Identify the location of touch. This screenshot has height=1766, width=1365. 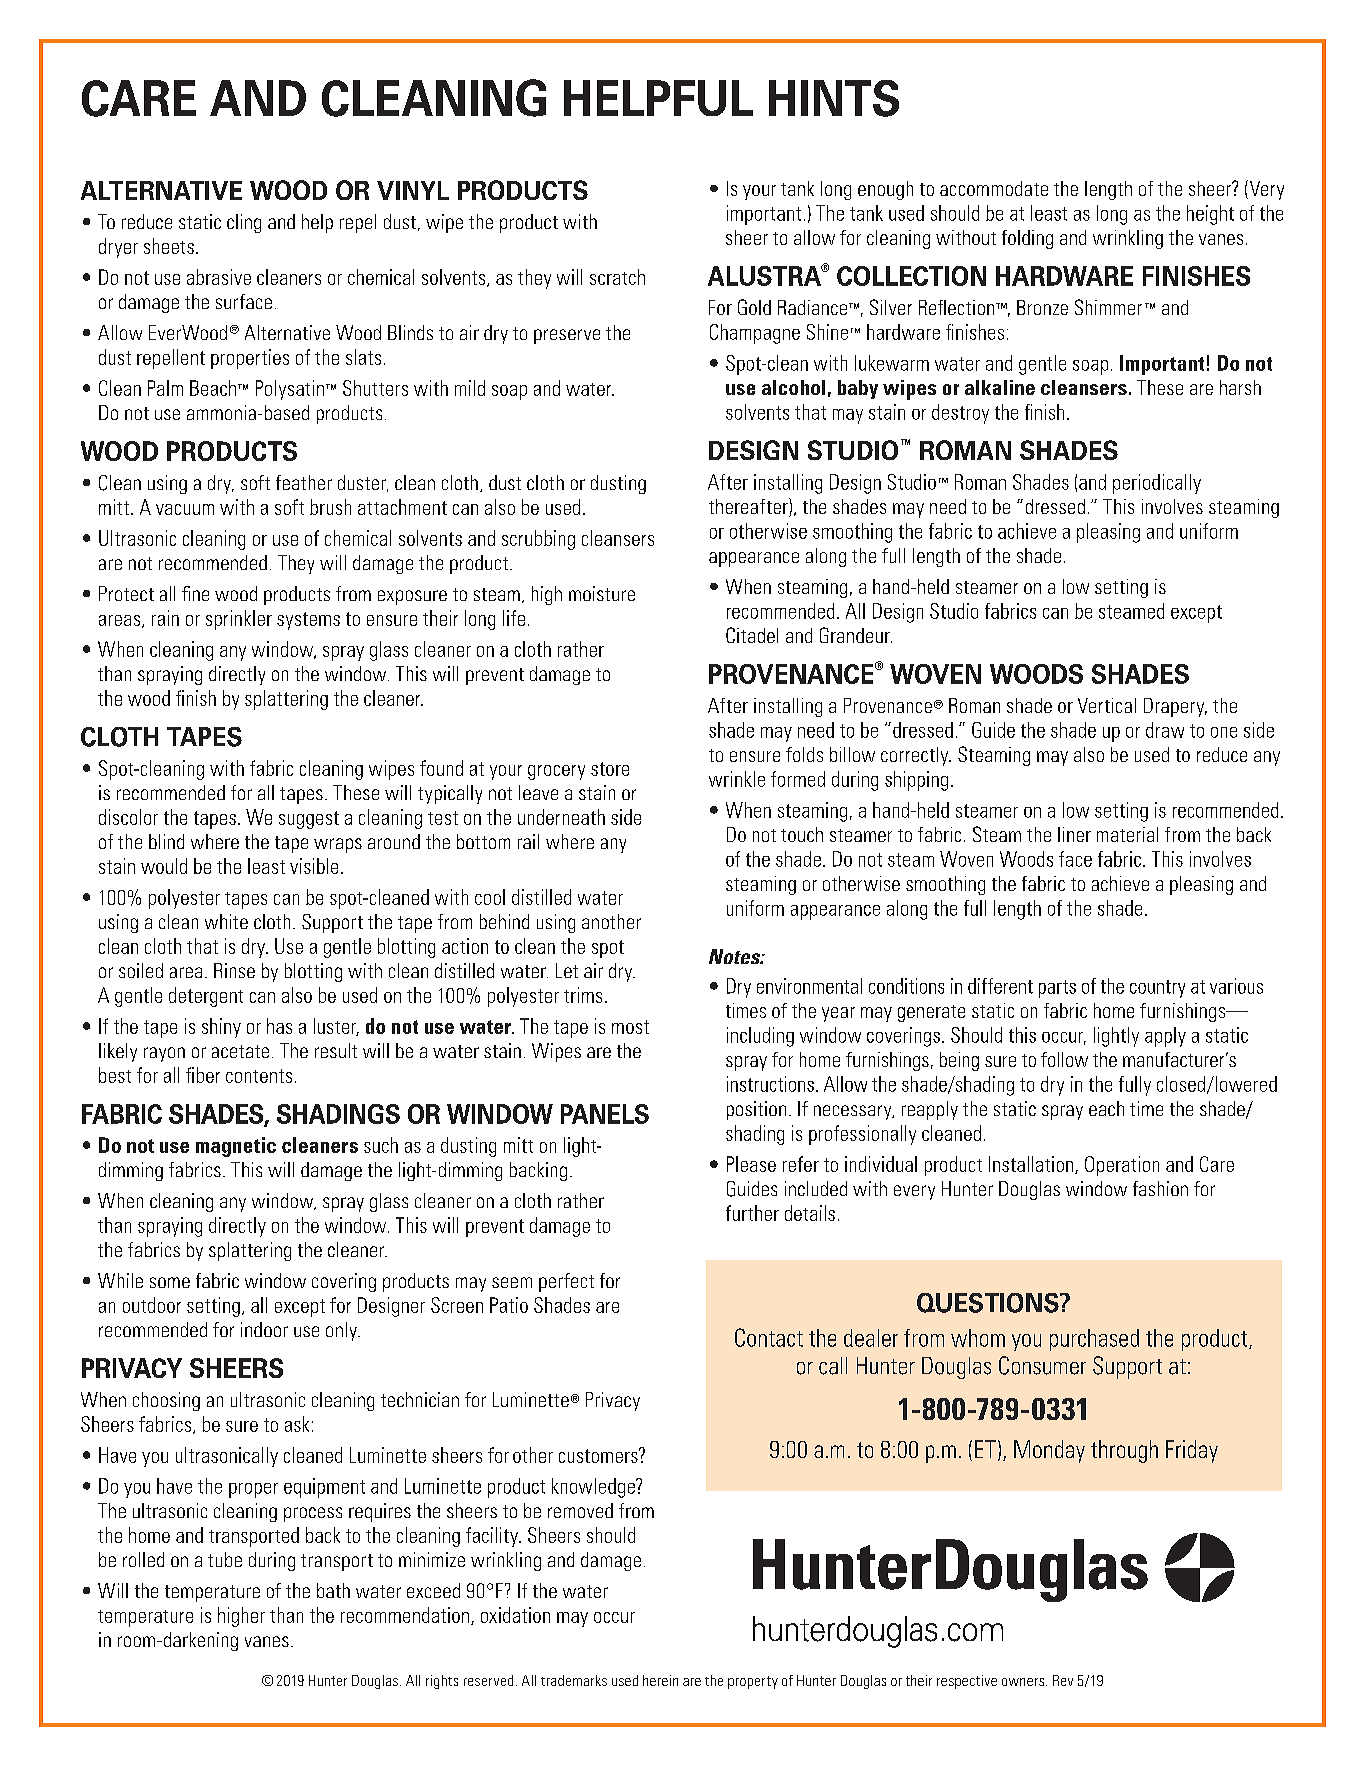
(802, 834).
